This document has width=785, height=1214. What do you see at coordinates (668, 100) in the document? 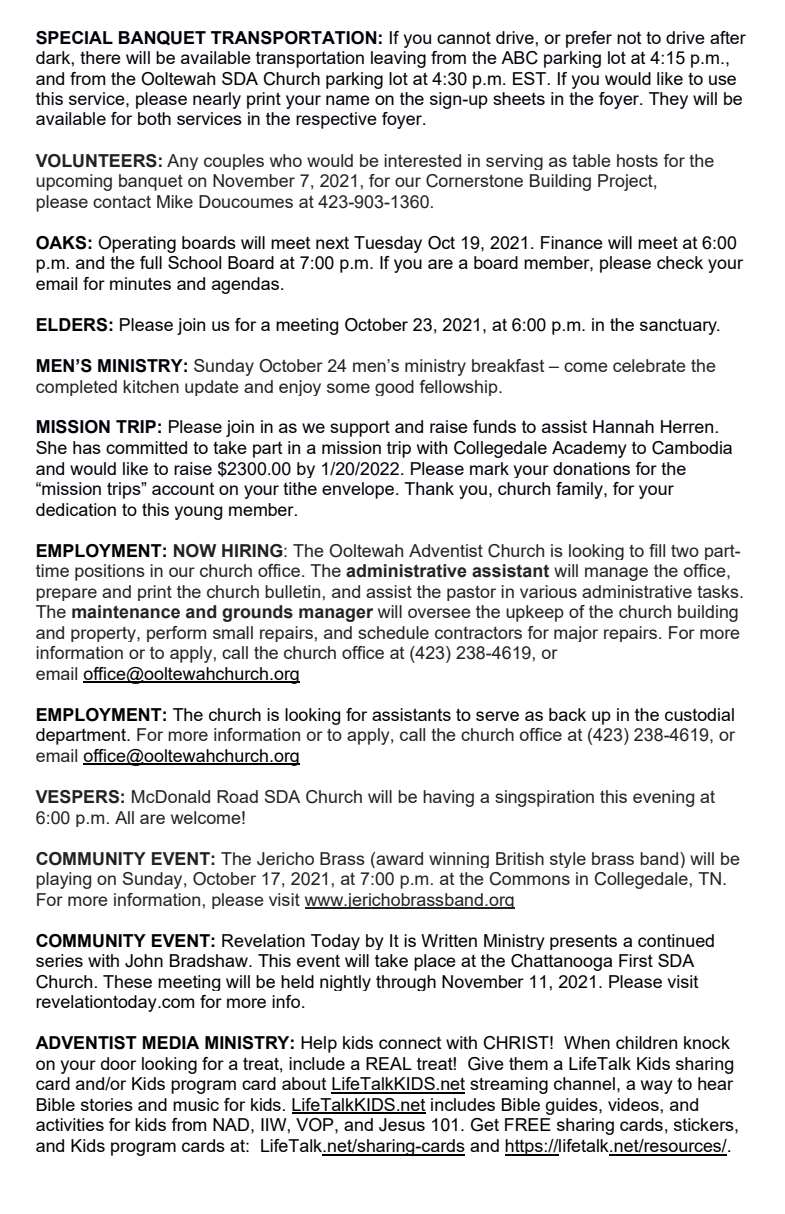
I see `They` at bounding box center [668, 100].
